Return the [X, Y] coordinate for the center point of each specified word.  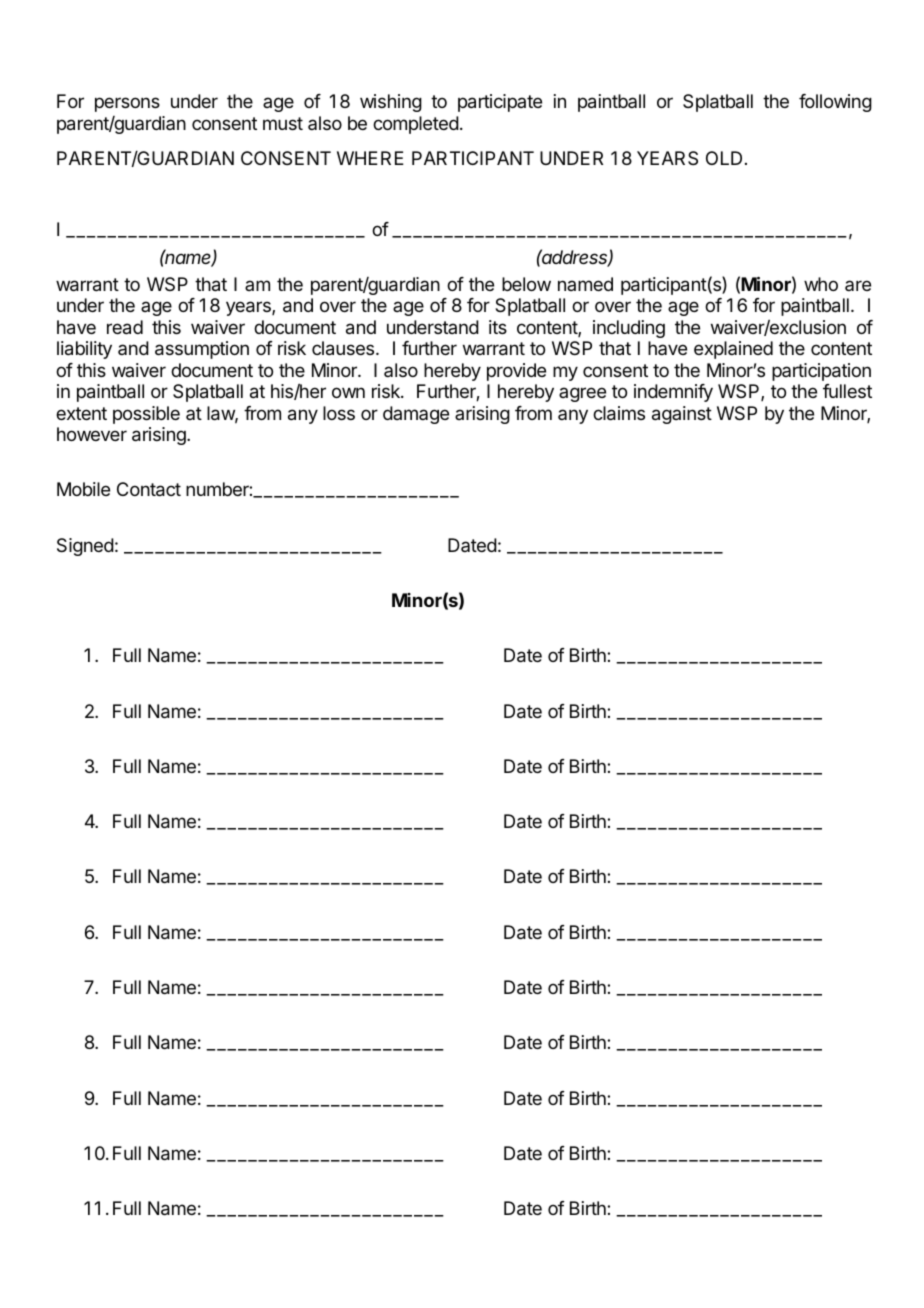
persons [127, 104]
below [526, 284]
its [498, 327]
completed [416, 125]
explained [733, 350]
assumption [202, 350]
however [92, 434]
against [682, 415]
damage [416, 415]
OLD [724, 158]
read [125, 327]
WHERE [370, 158]
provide [516, 372]
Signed [85, 547]
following [835, 103]
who [821, 284]
